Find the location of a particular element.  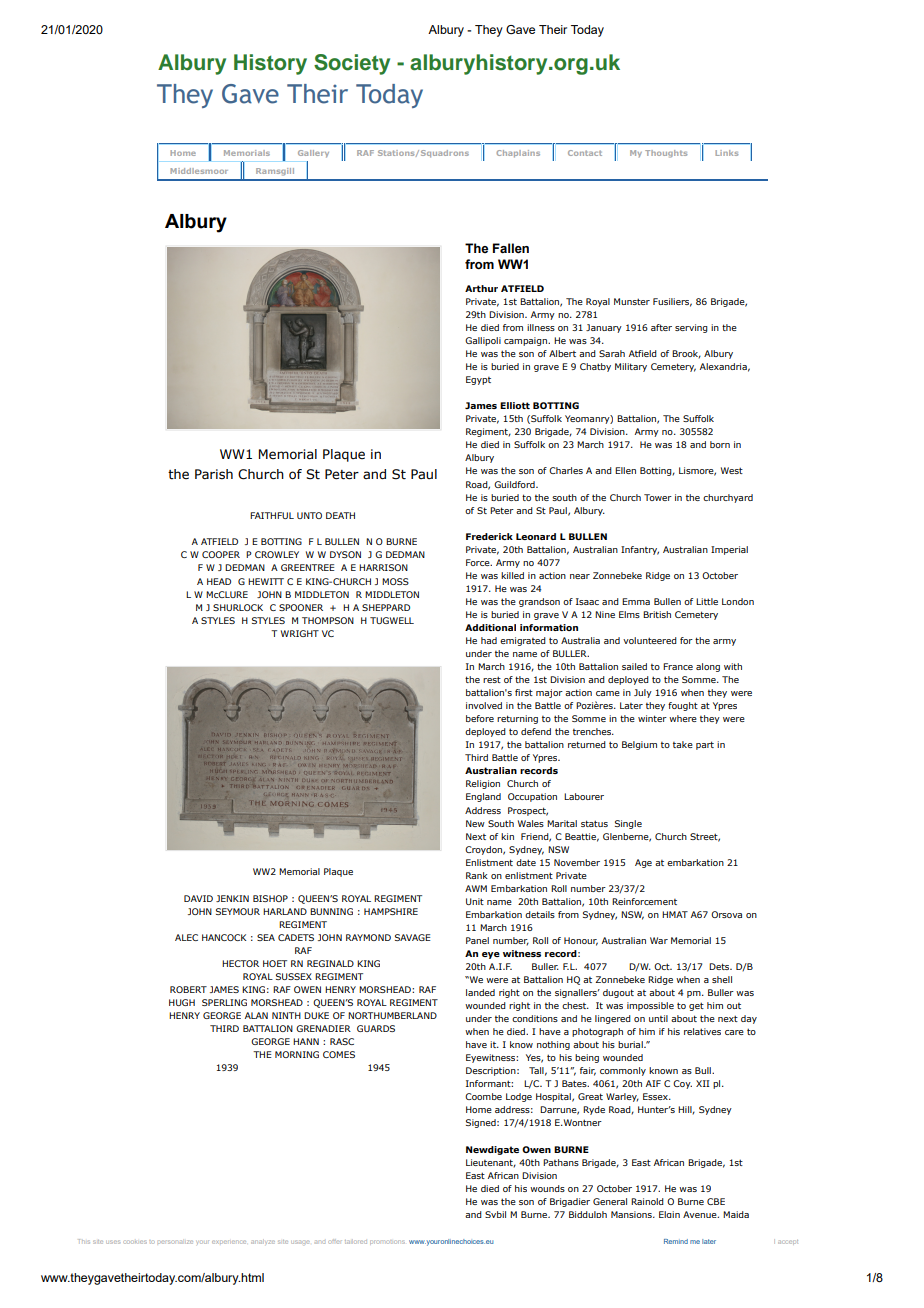

SAVAGE is located at coordinates (412, 937).
